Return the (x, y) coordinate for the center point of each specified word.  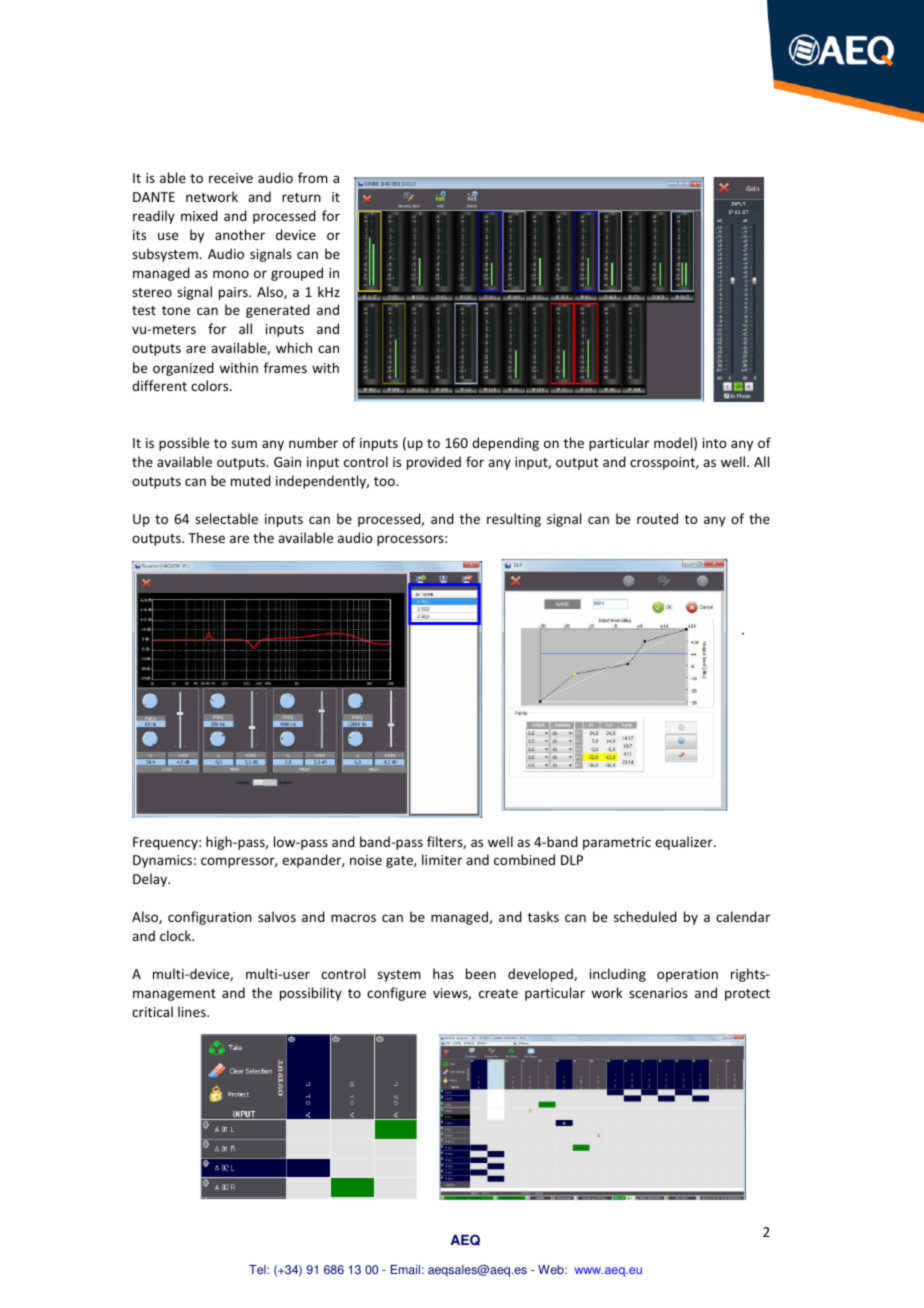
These (206, 537)
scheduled (645, 916)
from (313, 177)
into (714, 443)
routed (657, 518)
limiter (442, 859)
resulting (514, 520)
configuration (210, 918)
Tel (258, 1270)
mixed (199, 215)
